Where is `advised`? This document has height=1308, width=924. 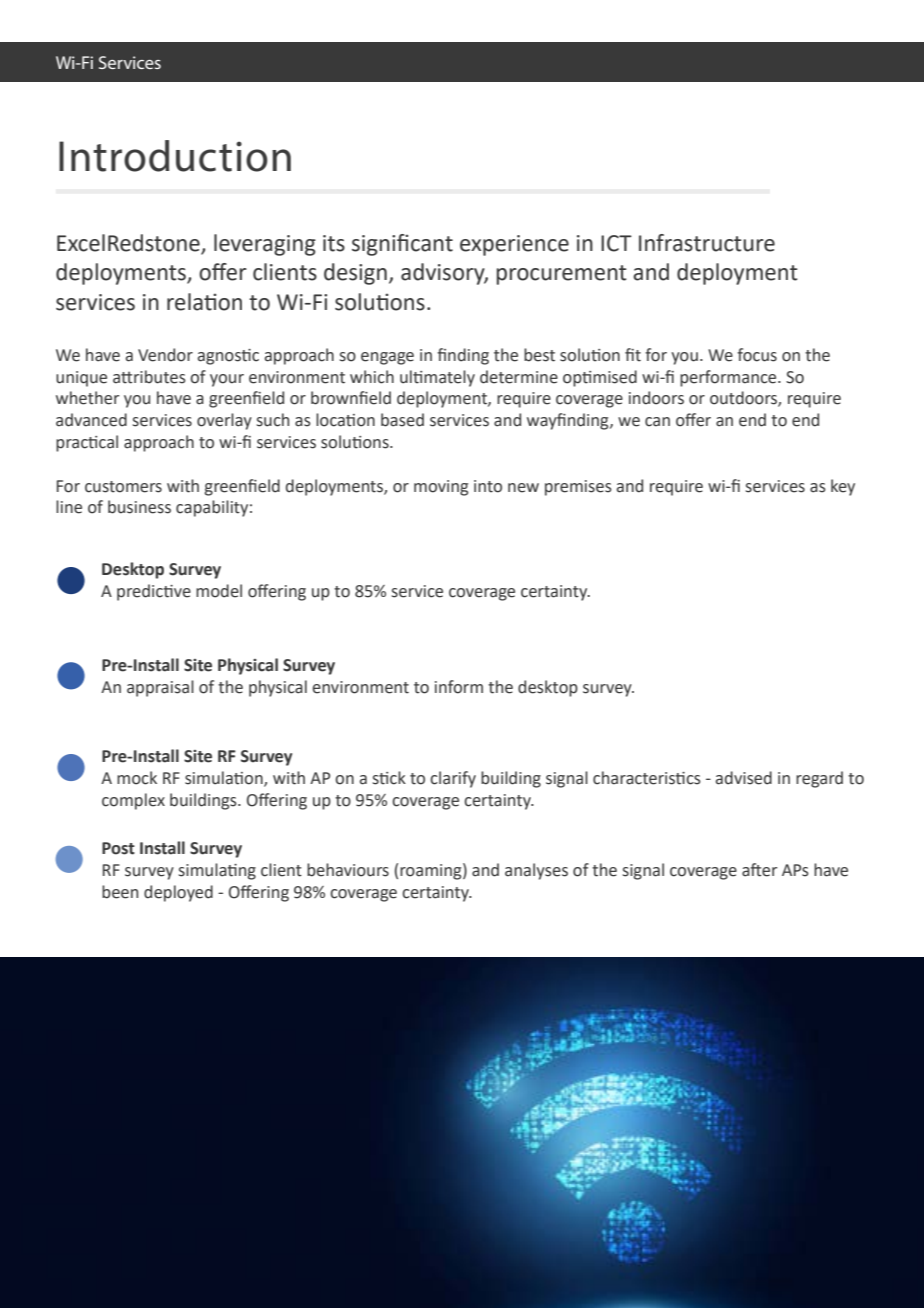
advised is located at coordinates (744, 778).
